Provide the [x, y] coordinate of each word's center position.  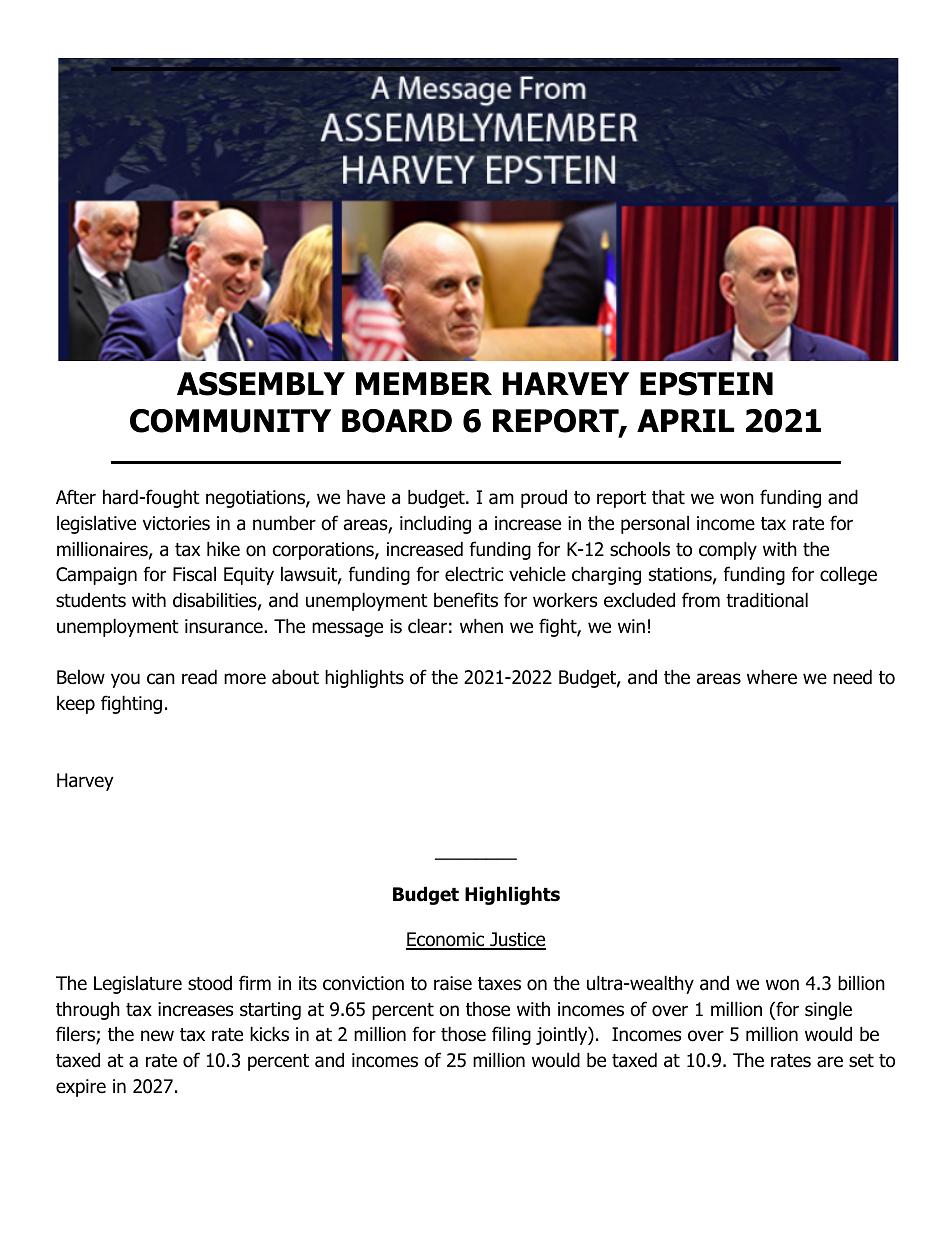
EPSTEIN [706, 384]
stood [210, 983]
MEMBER [424, 383]
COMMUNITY [230, 421]
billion [861, 983]
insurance [225, 626]
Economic [446, 940]
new [157, 1036]
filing [511, 1035]
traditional [767, 600]
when [481, 626]
